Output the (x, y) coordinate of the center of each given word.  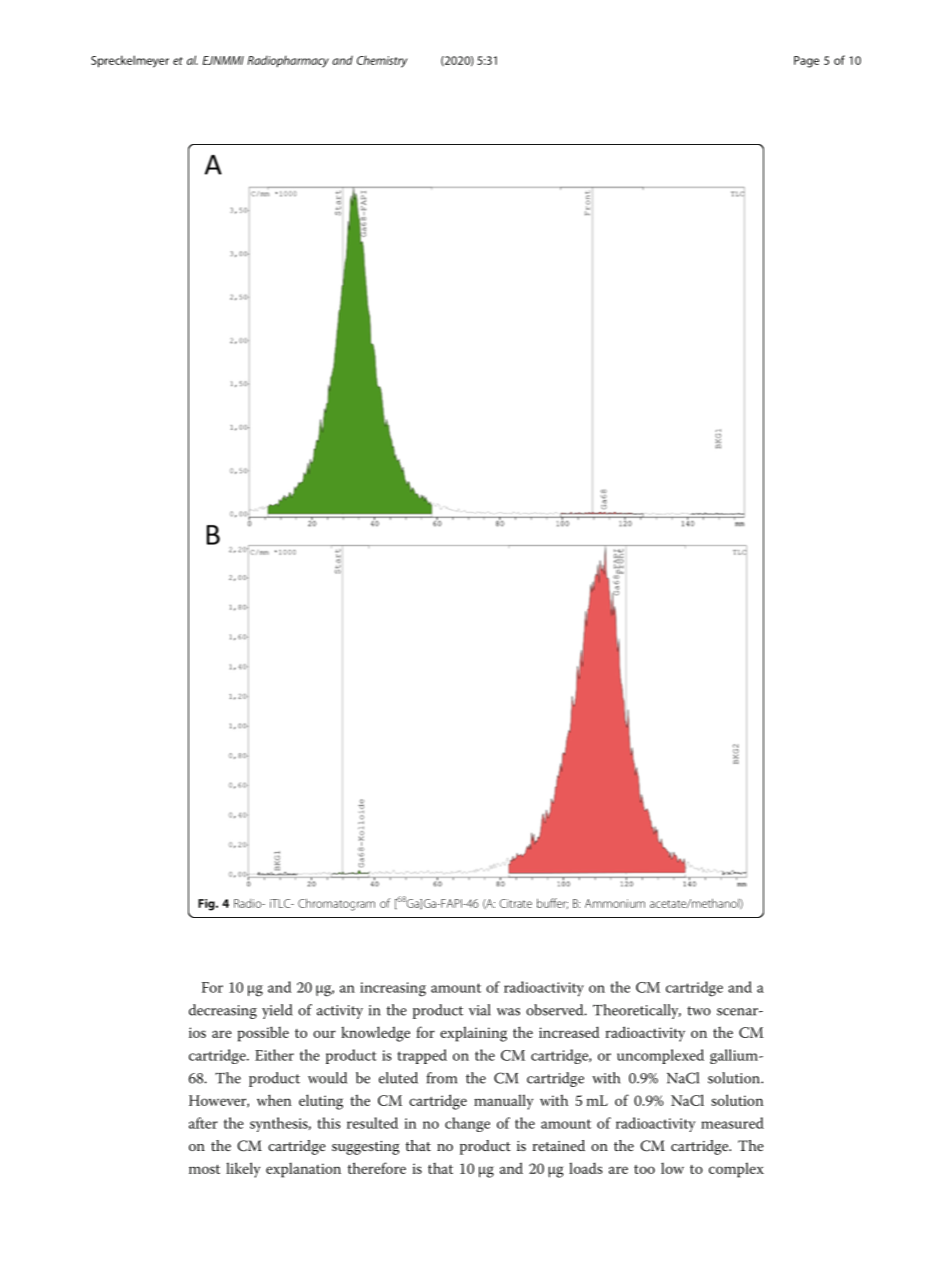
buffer (552, 903)
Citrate (515, 903)
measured (732, 1123)
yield (277, 1011)
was (508, 1012)
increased (569, 1032)
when (274, 1100)
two (699, 1011)
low (672, 1168)
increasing (393, 989)
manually (503, 1102)
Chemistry (382, 61)
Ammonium (615, 903)
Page (806, 62)
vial (480, 1010)
